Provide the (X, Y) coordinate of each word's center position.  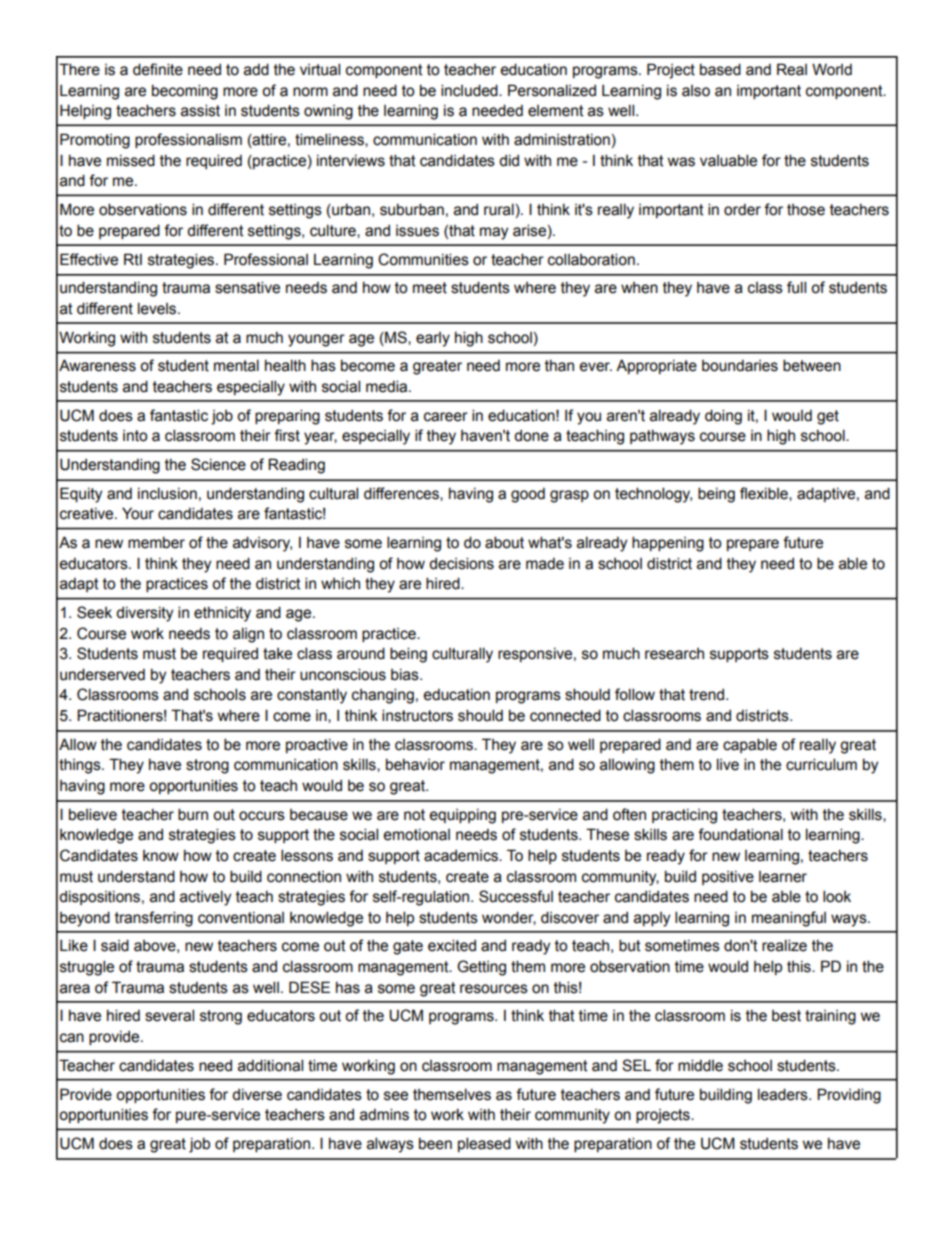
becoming (185, 92)
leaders (784, 1094)
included (470, 90)
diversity (144, 614)
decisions (461, 563)
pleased (484, 1144)
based (720, 69)
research (674, 654)
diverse (257, 1095)
